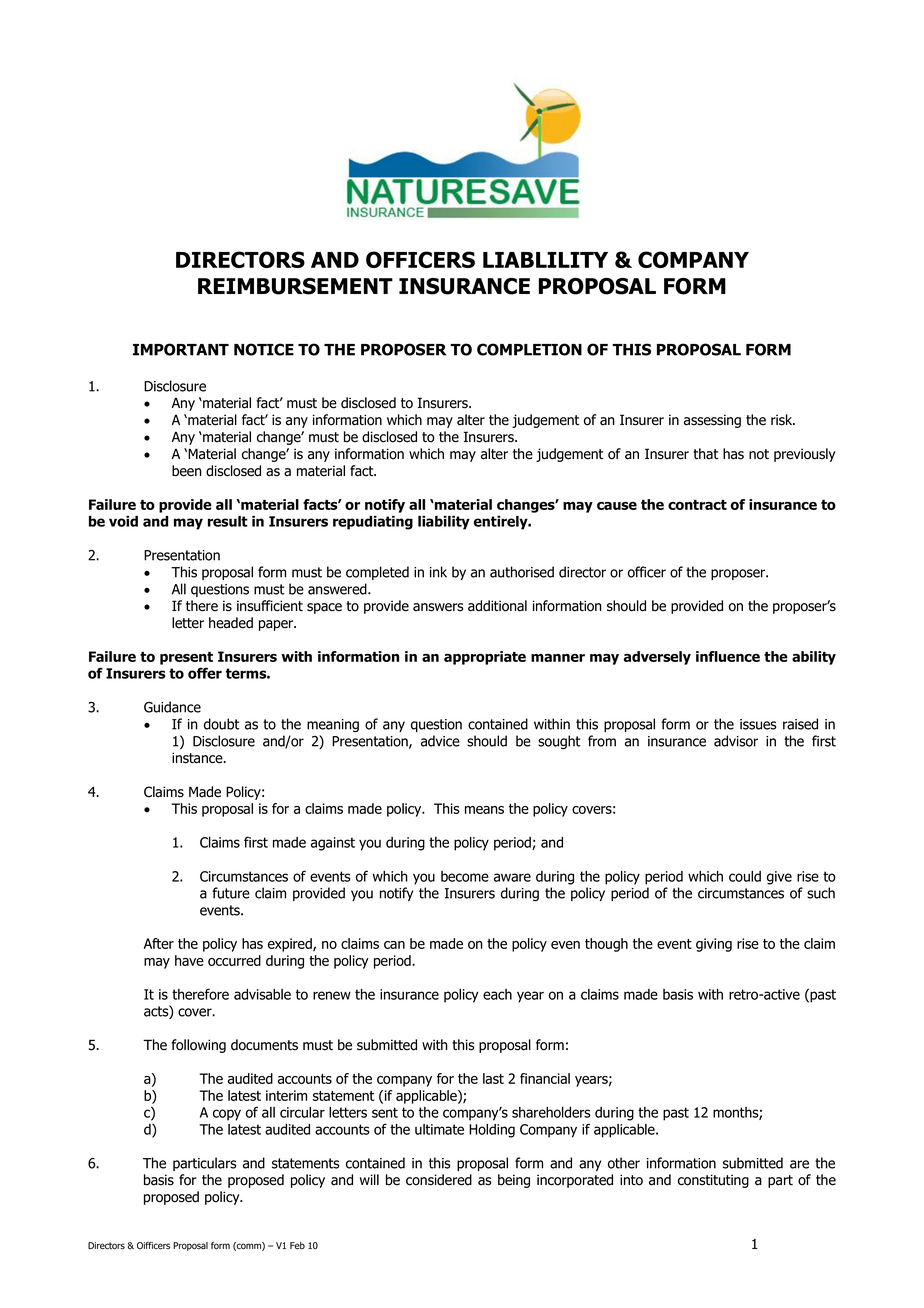 The height and width of the page is (1308, 924). Describe the element at coordinates (712, 421) in the page. I see `assessing` at that location.
